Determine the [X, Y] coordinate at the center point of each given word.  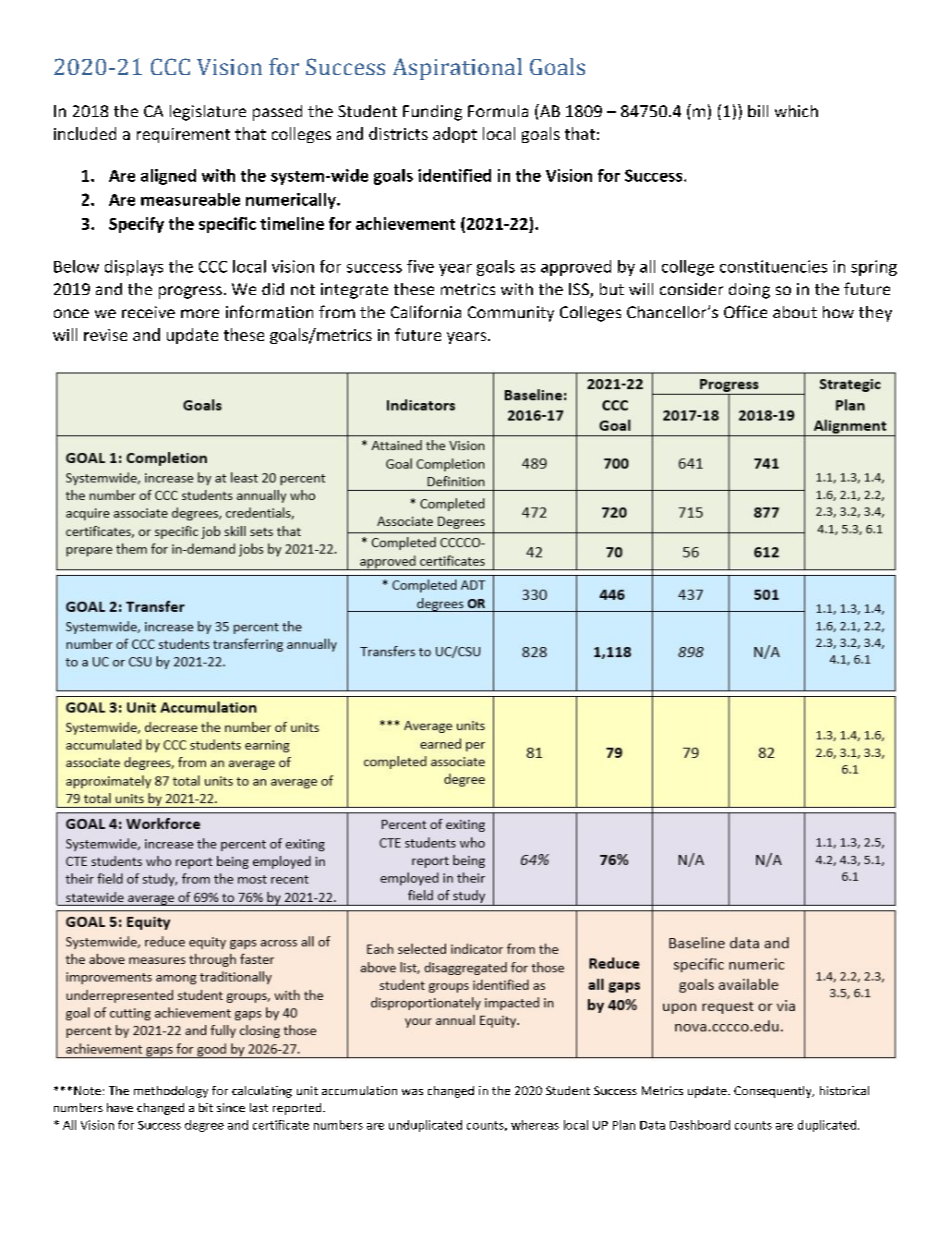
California [426, 311]
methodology [171, 1092]
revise [105, 335]
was [412, 1092]
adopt [455, 135]
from [337, 311]
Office [745, 311]
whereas [535, 1125]
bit [206, 1107]
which [796, 111]
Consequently [774, 1092]
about [795, 312]
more [200, 313]
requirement [183, 135]
